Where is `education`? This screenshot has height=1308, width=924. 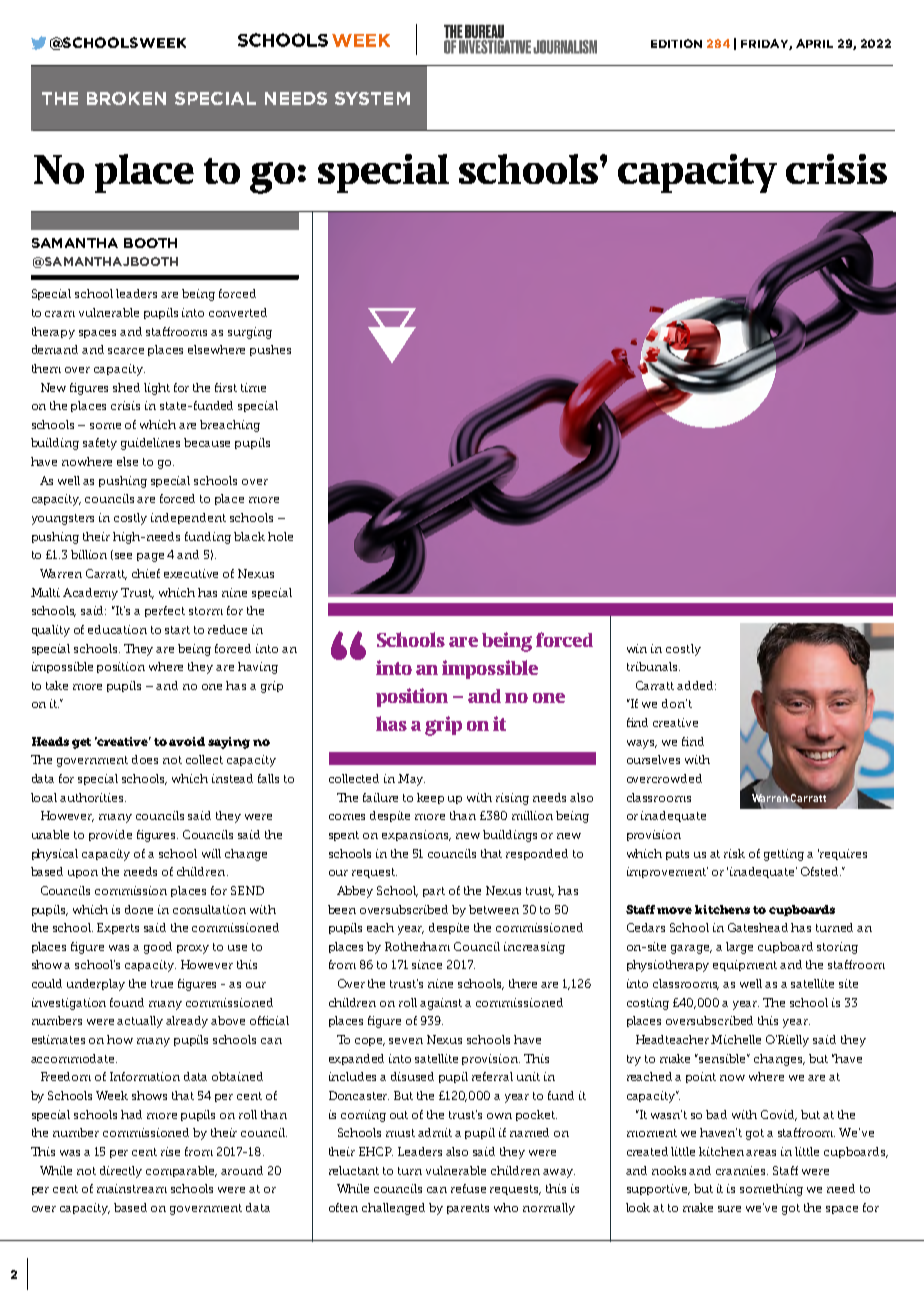 education is located at coordinates (117, 629).
